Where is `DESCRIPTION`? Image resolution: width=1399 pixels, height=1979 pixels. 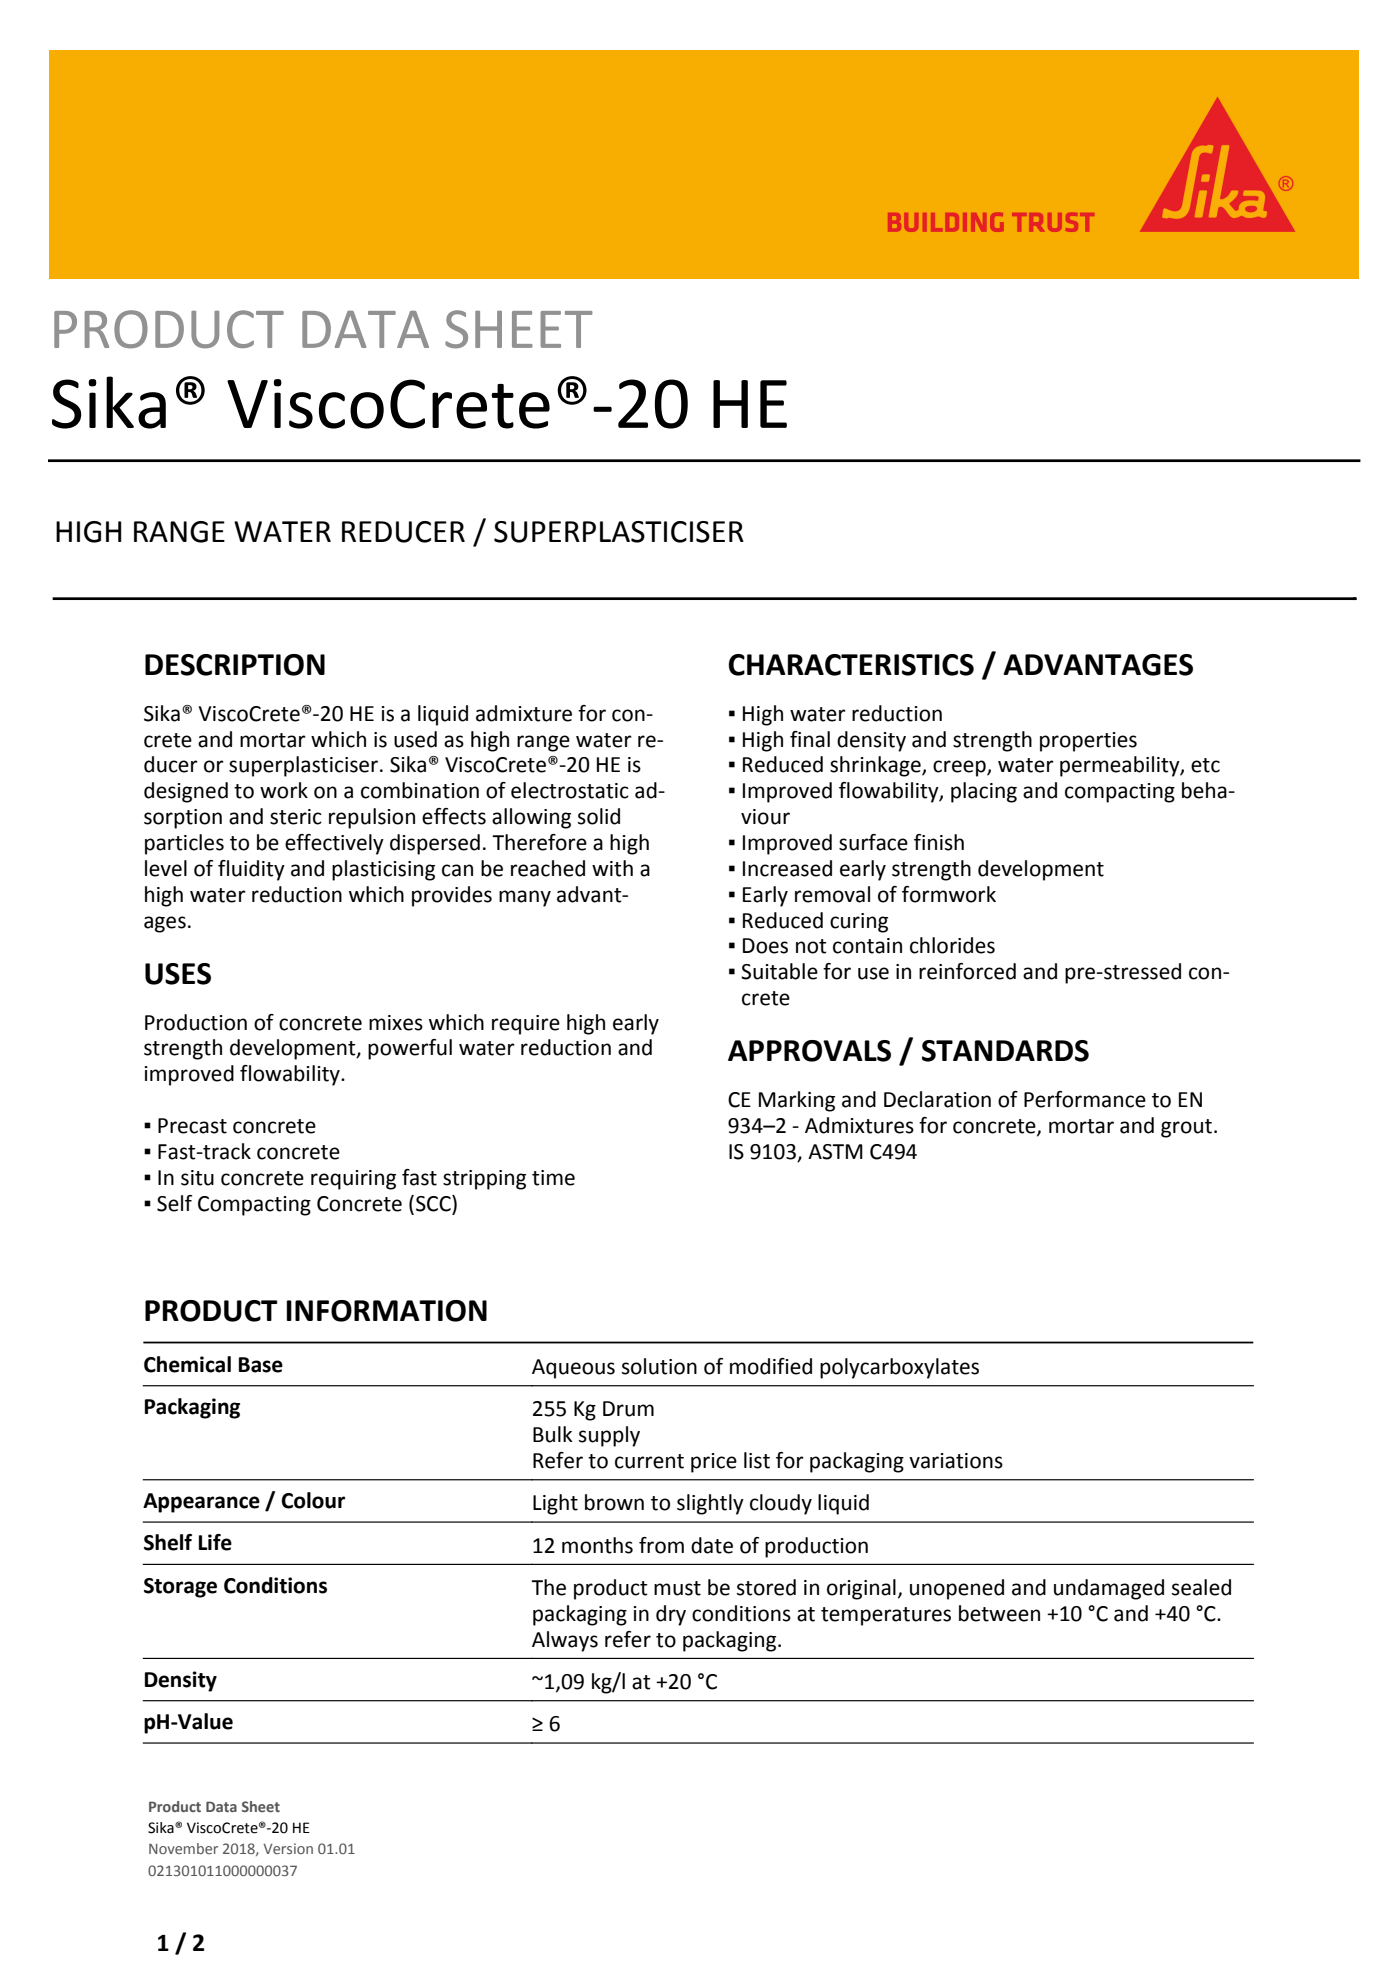 DESCRIPTION is located at coordinates (235, 665).
